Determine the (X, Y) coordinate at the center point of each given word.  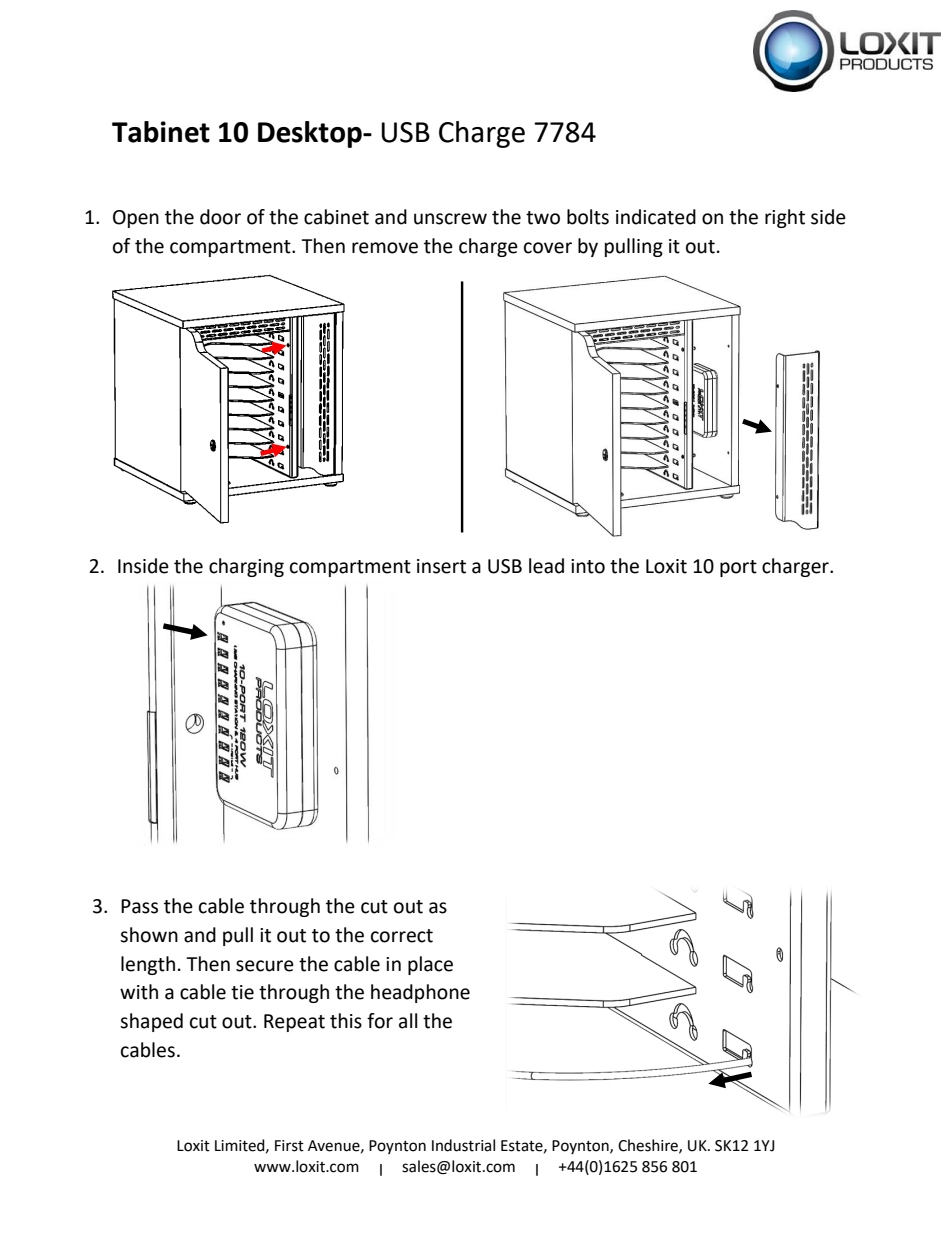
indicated (656, 217)
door (220, 217)
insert (441, 566)
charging (246, 567)
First (289, 1146)
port (738, 568)
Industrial (463, 1145)
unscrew (450, 219)
